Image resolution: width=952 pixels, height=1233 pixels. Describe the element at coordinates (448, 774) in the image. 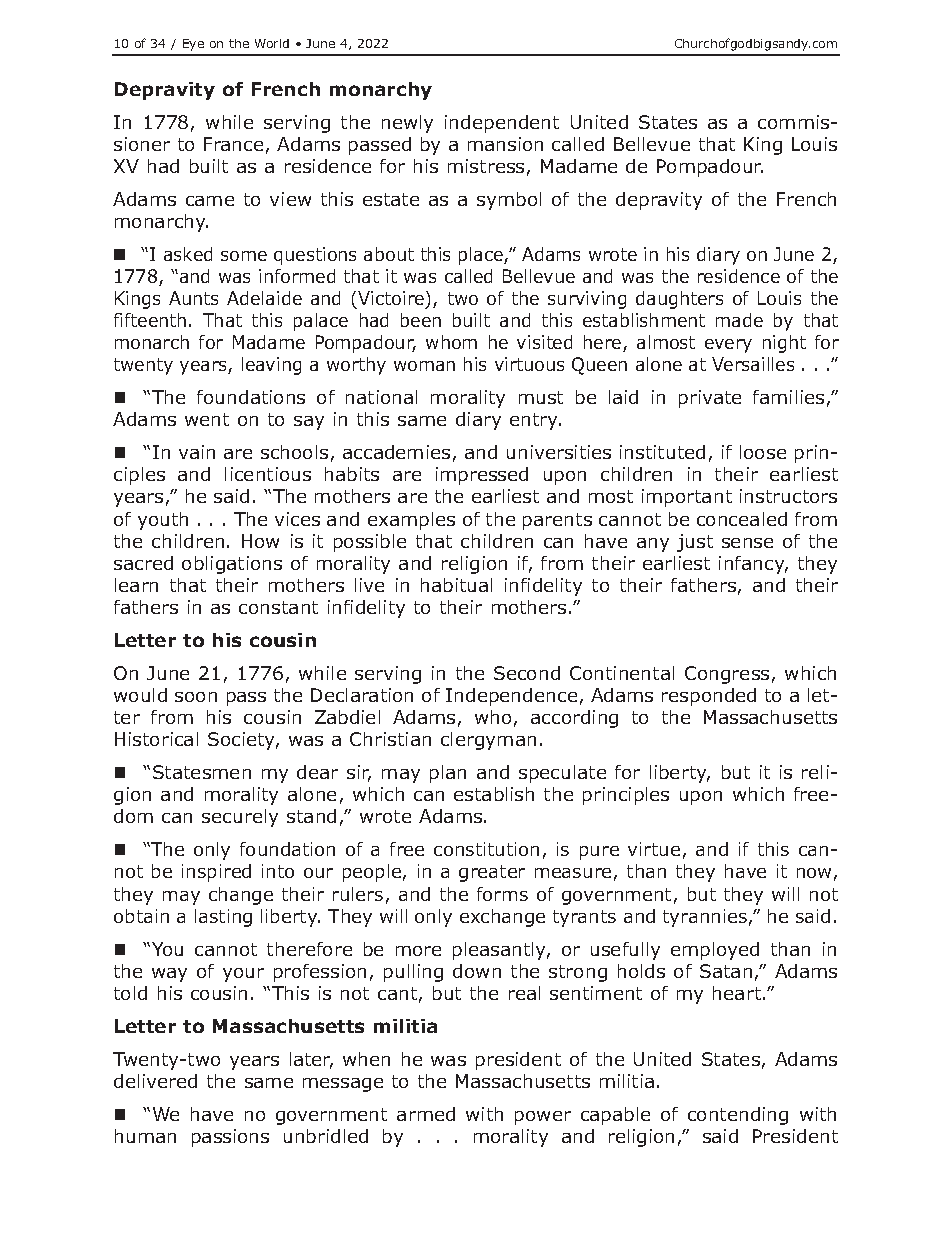

I see `plan` at that location.
